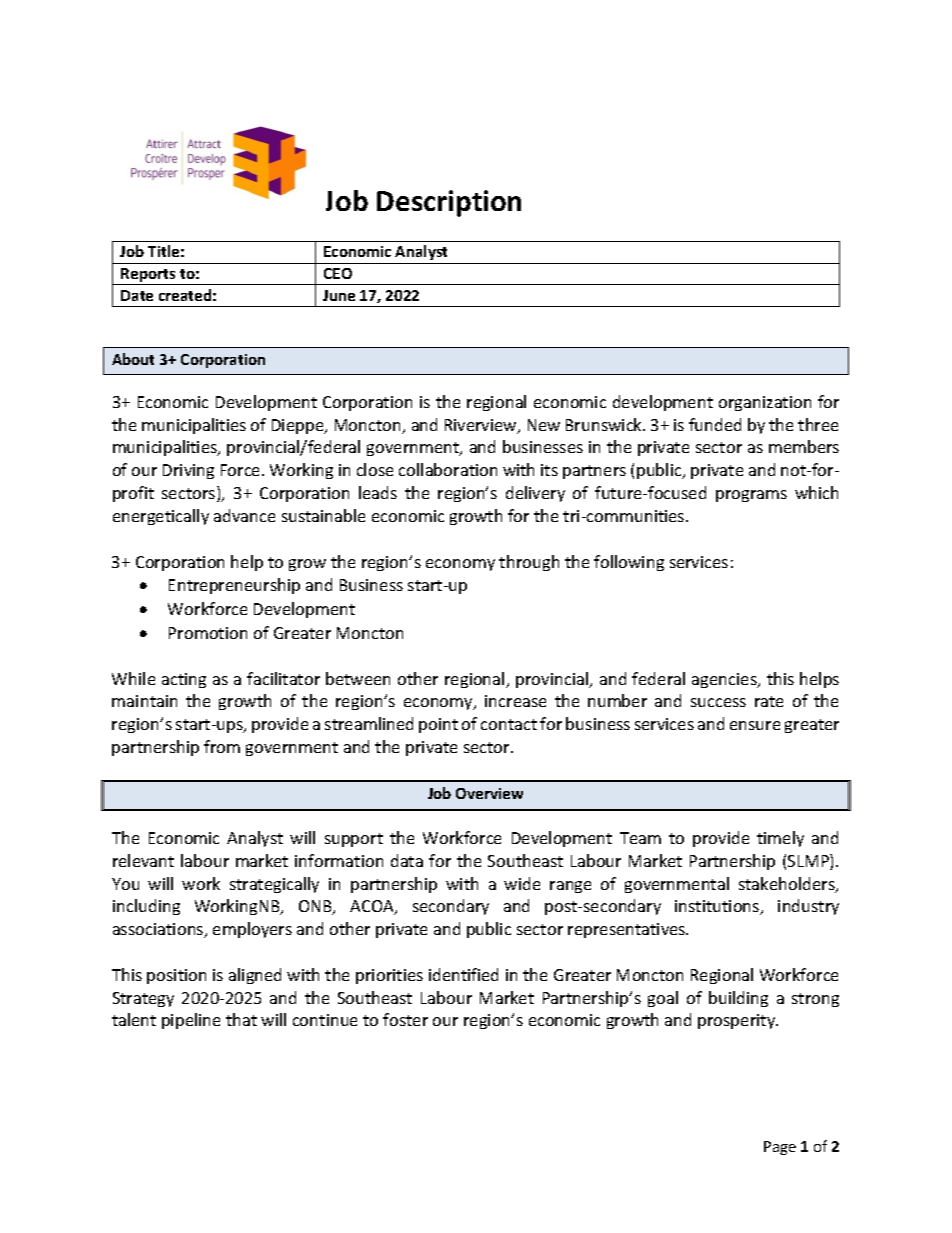  I want to click on Description, so click(449, 203).
